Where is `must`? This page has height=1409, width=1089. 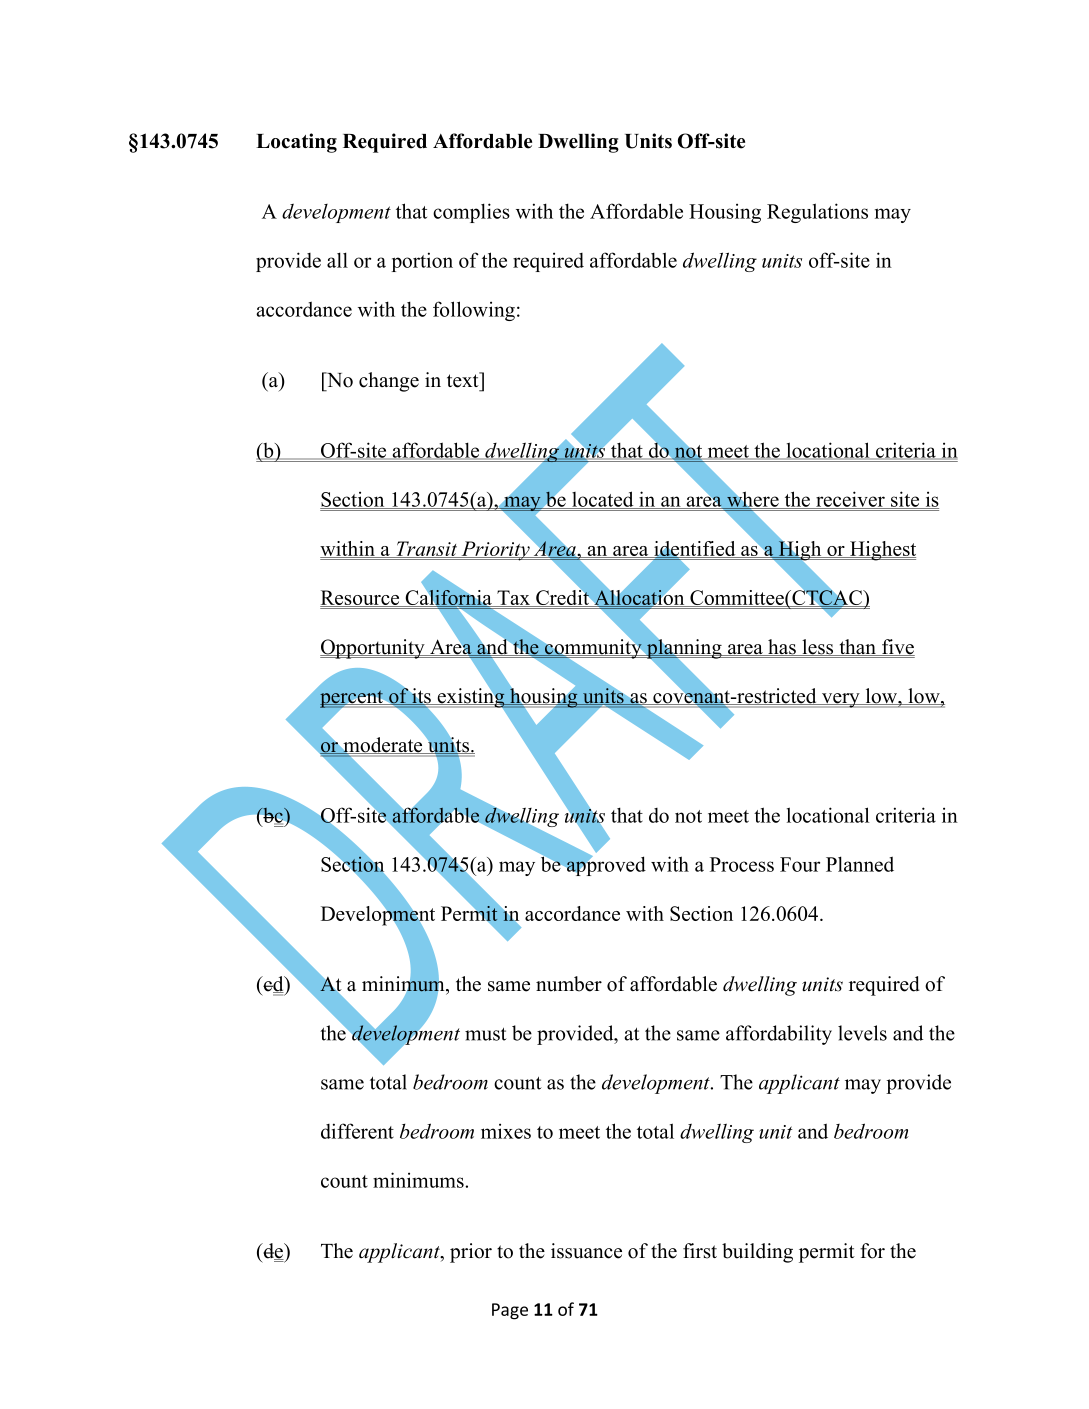 must is located at coordinates (486, 1034).
